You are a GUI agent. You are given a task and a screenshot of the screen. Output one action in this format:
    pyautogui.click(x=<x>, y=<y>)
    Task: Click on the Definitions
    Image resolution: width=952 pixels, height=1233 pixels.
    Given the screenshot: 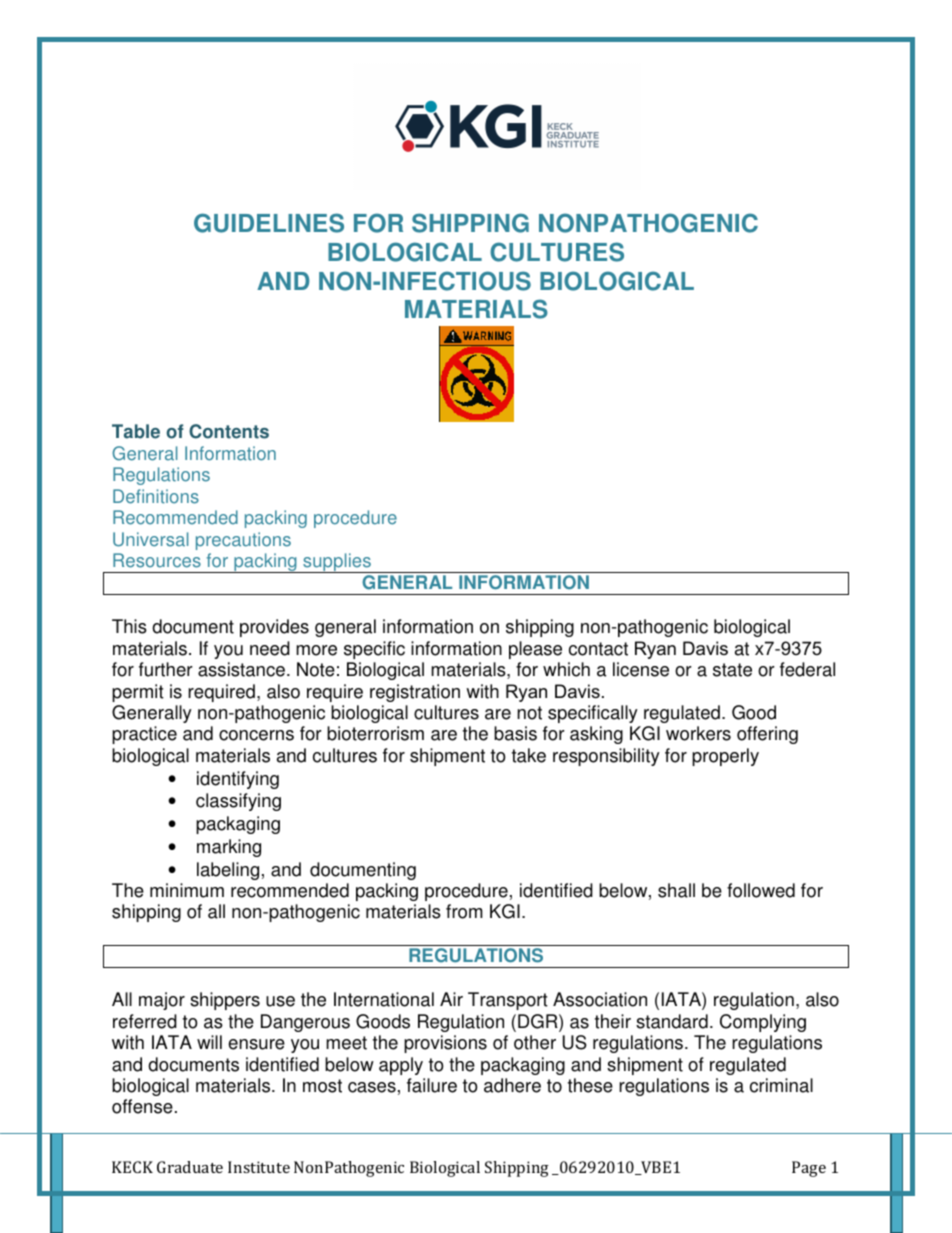 What is the action you would take?
    pyautogui.click(x=156, y=496)
